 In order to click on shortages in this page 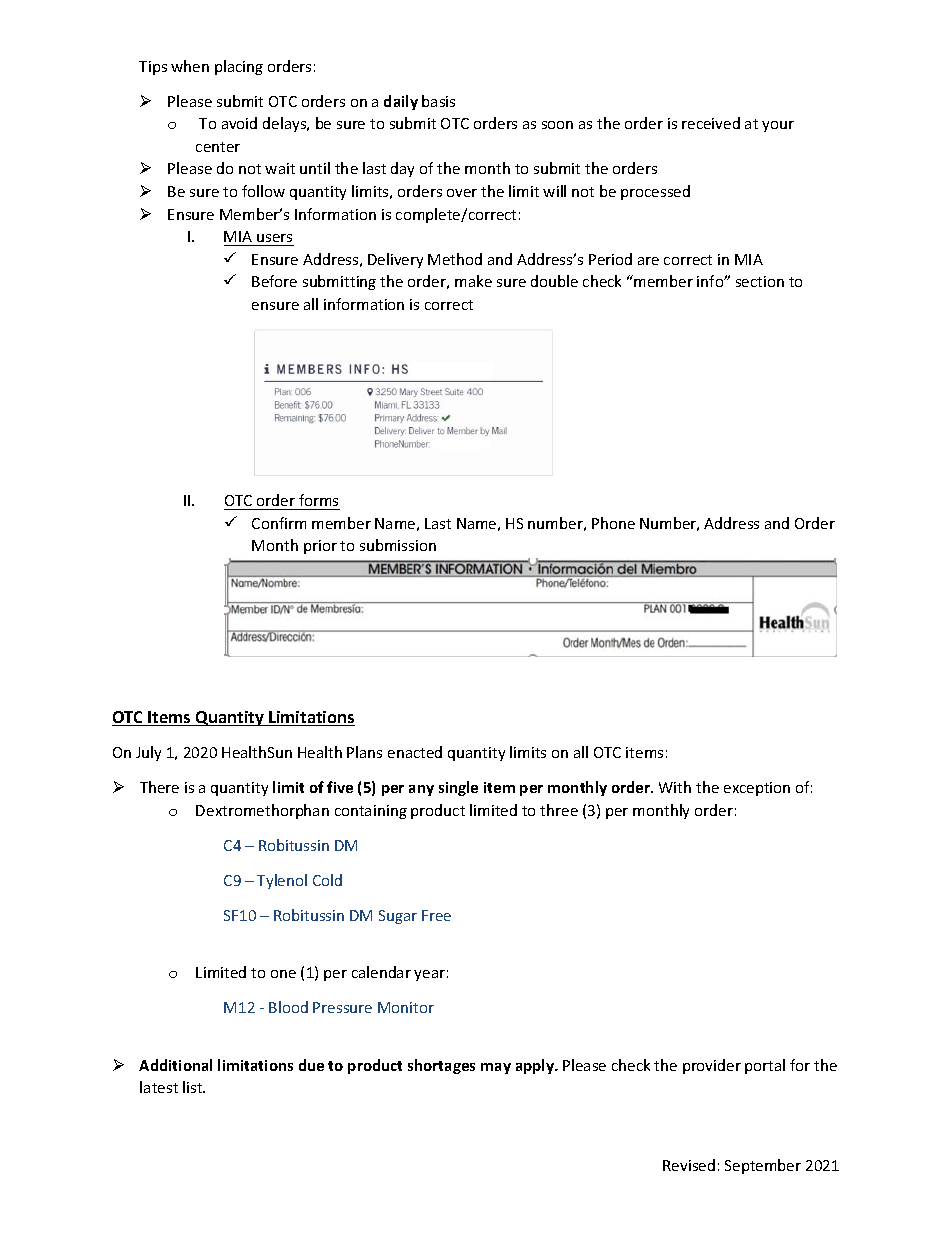, I will do `click(441, 1066)`.
